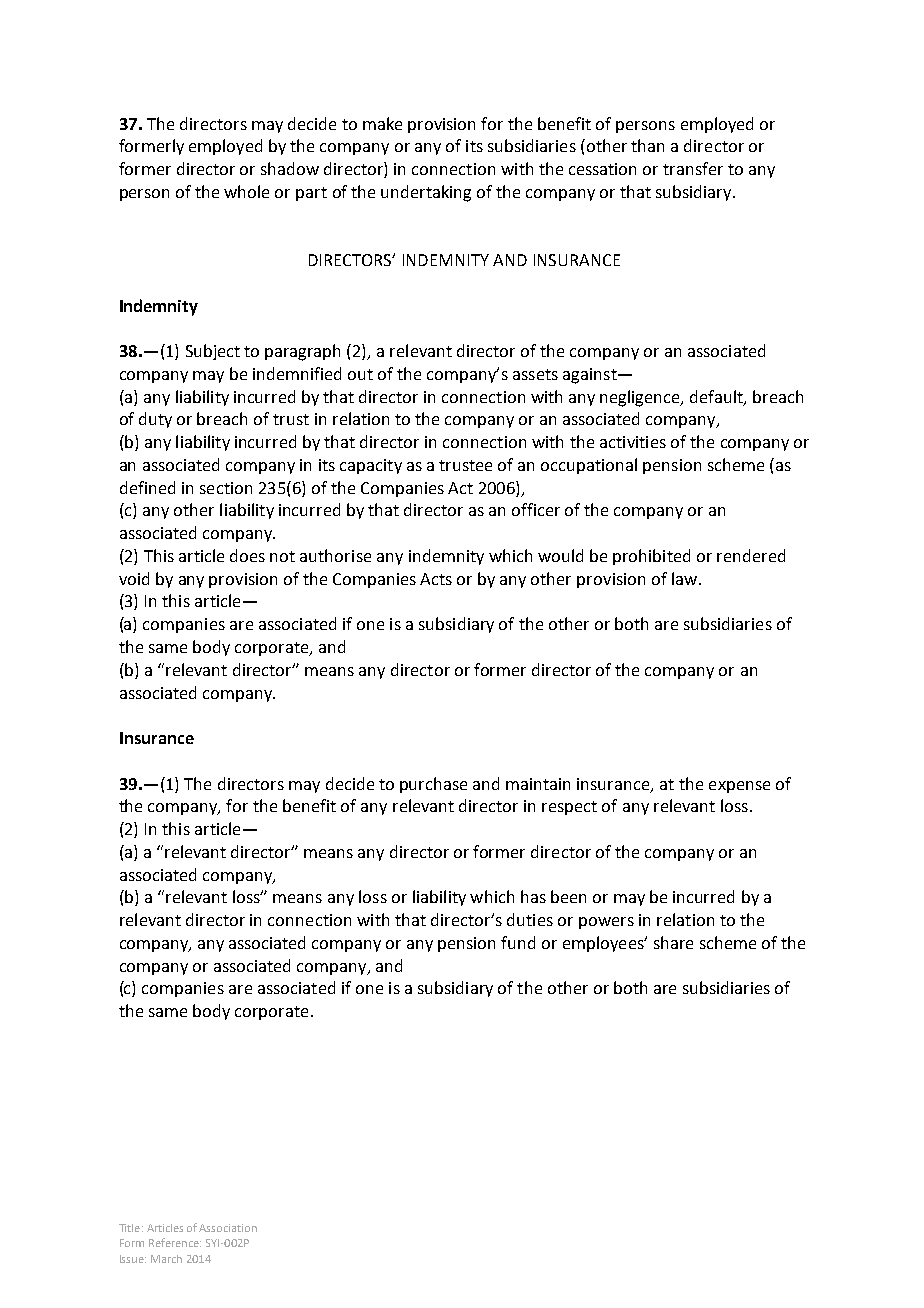  Describe the element at coordinates (436, 579) in the screenshot. I see `Acts` at that location.
